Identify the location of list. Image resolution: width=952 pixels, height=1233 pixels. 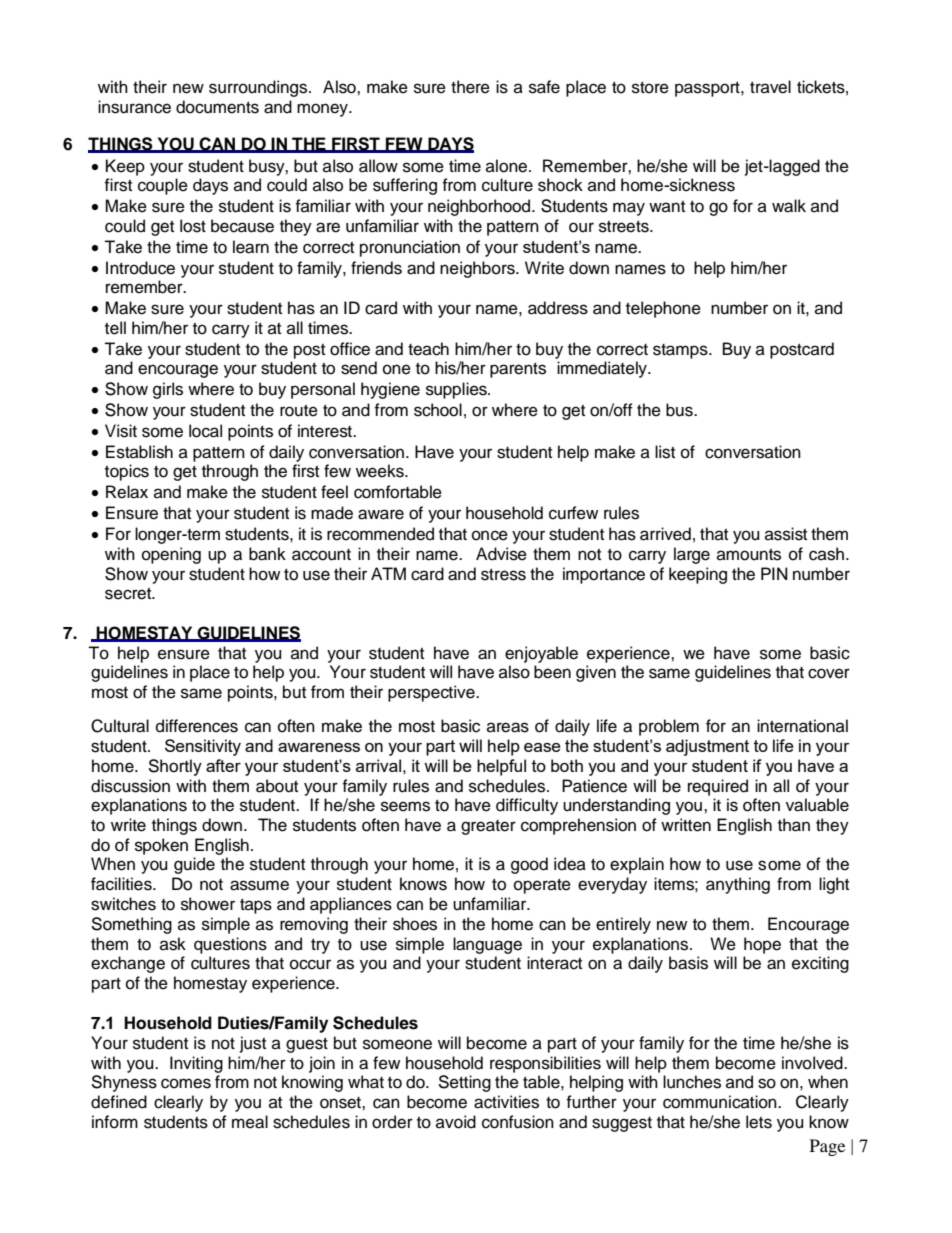
(665, 452).
